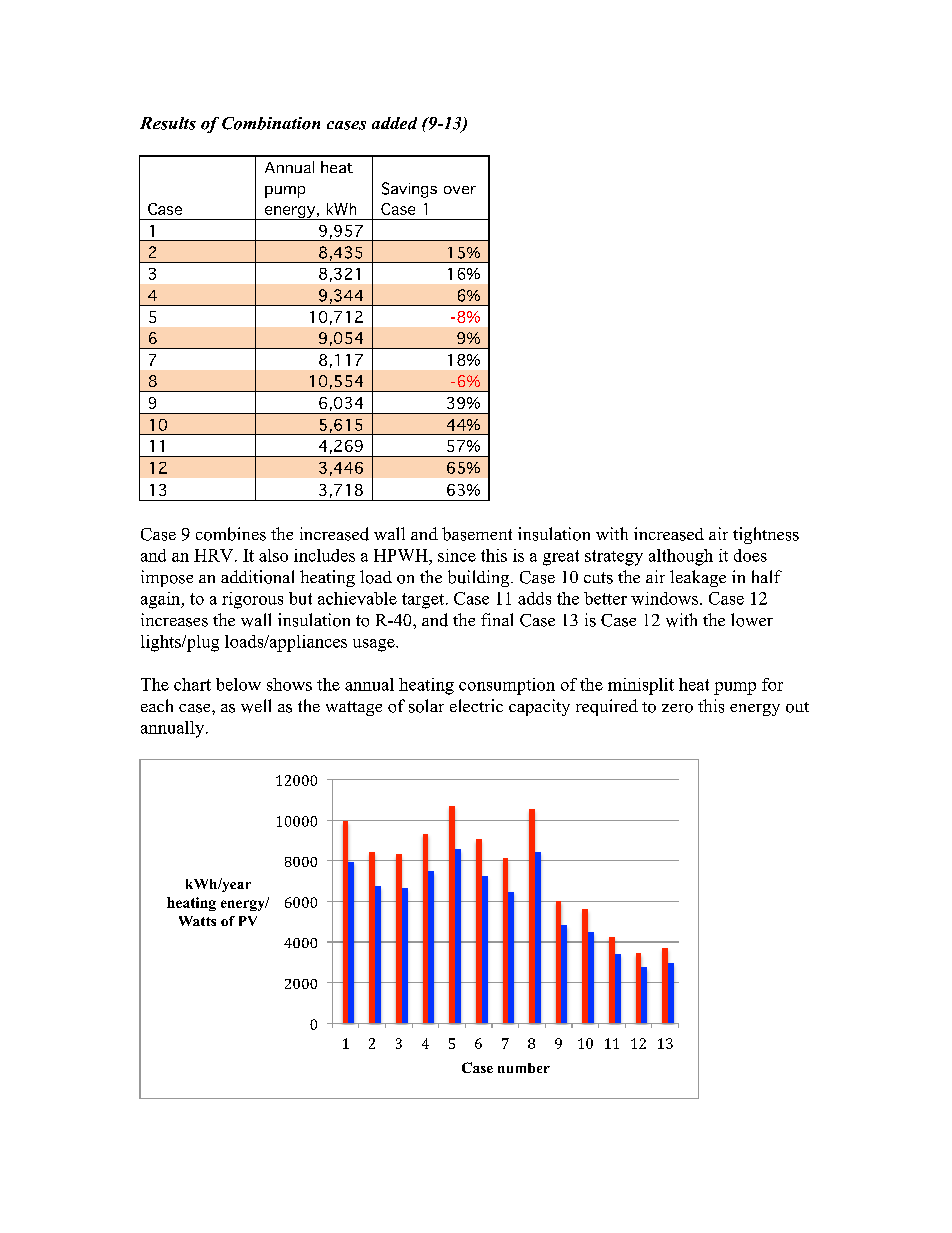 Image resolution: width=952 pixels, height=1233 pixels. I want to click on rigorous, so click(252, 600).
